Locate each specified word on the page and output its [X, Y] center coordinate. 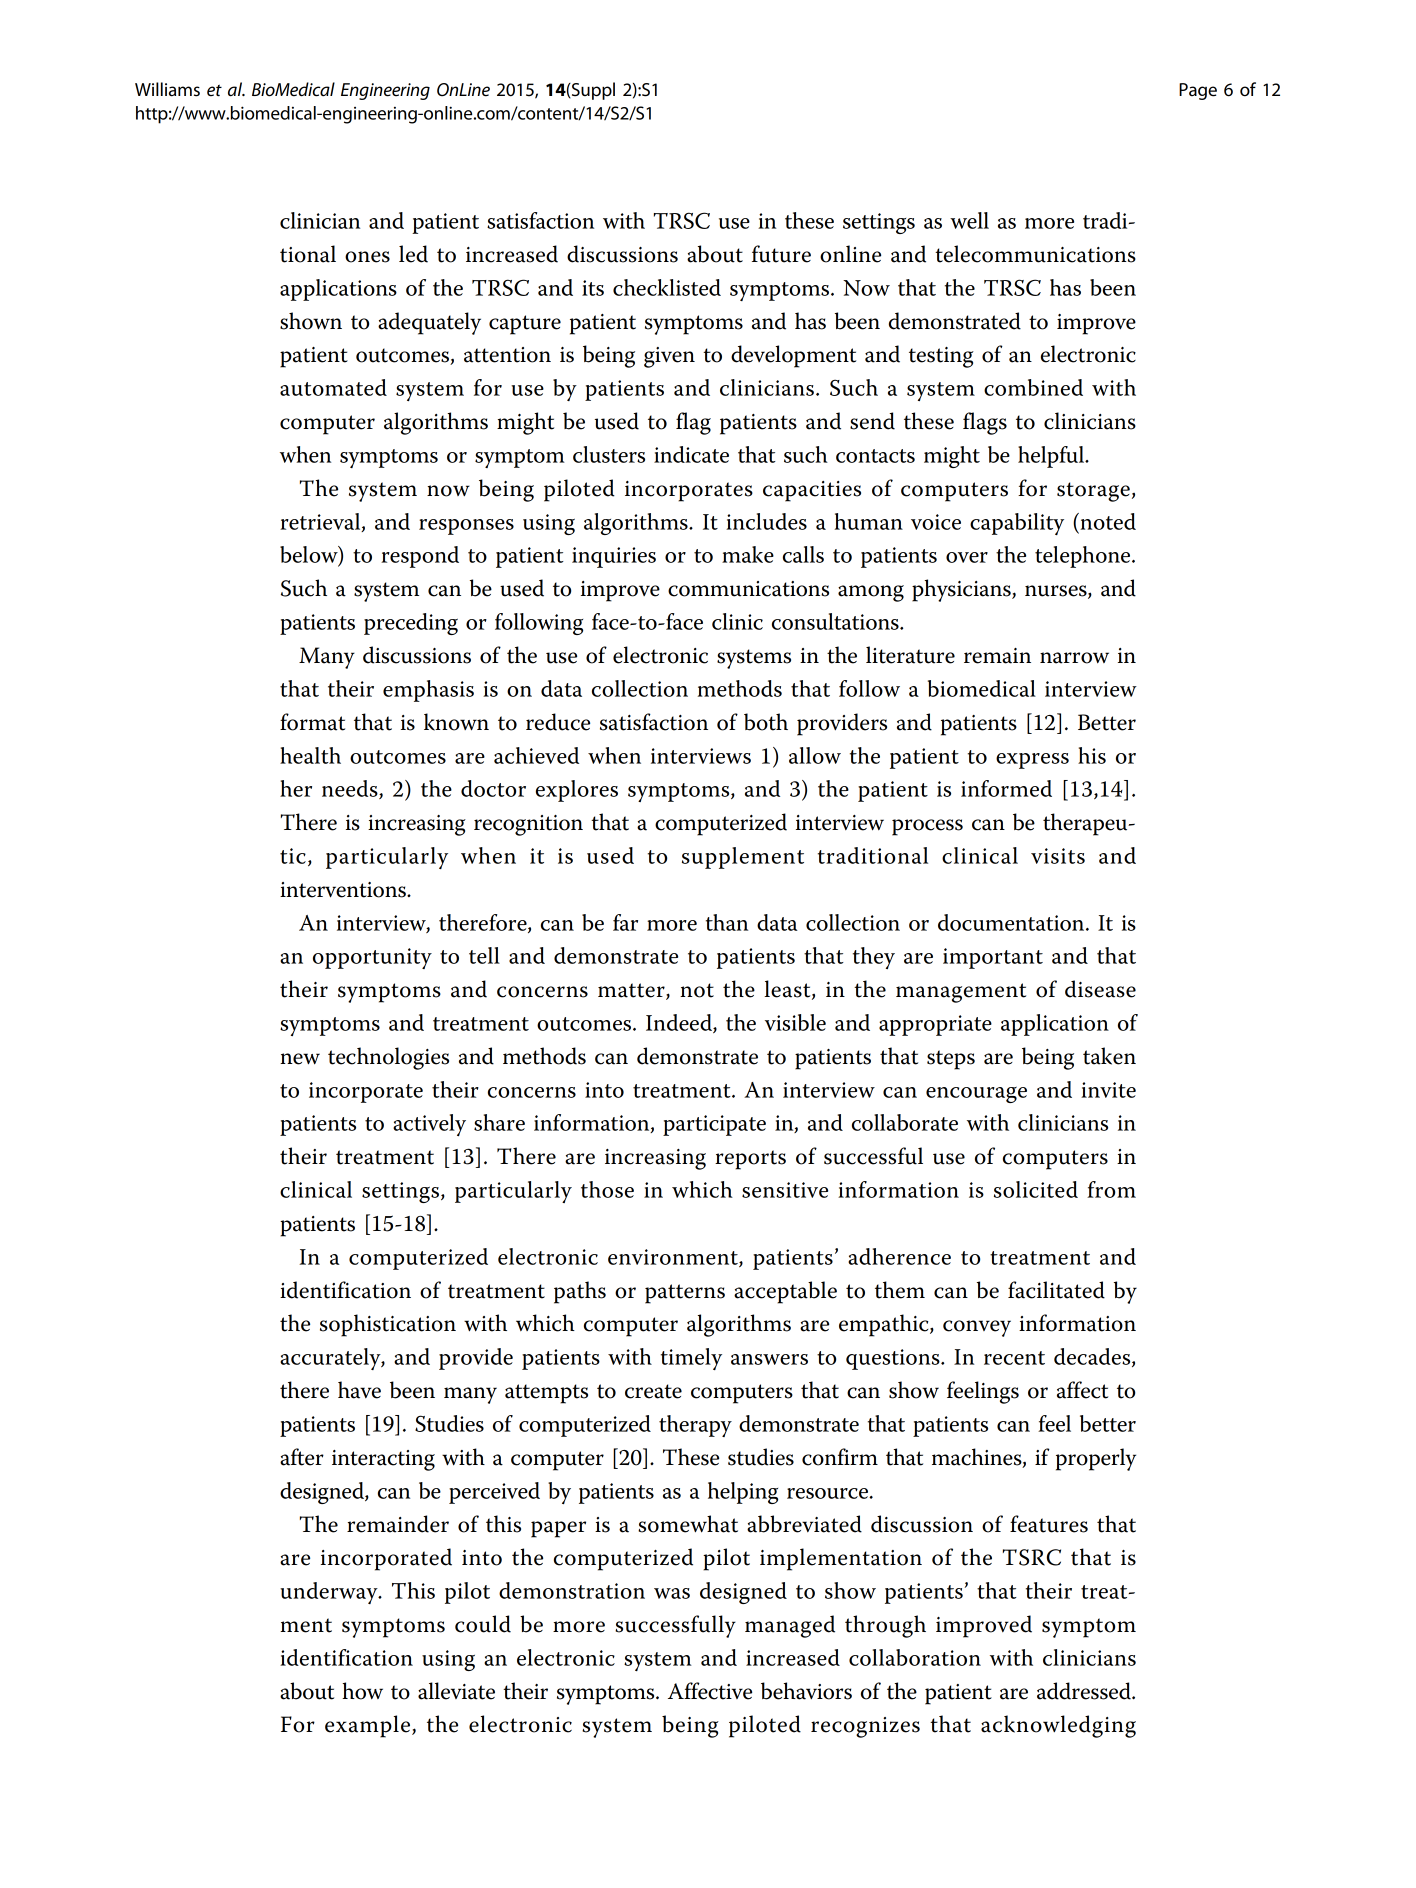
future [781, 254]
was [672, 1593]
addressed [1085, 1691]
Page [1198, 91]
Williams [167, 89]
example [369, 1726]
